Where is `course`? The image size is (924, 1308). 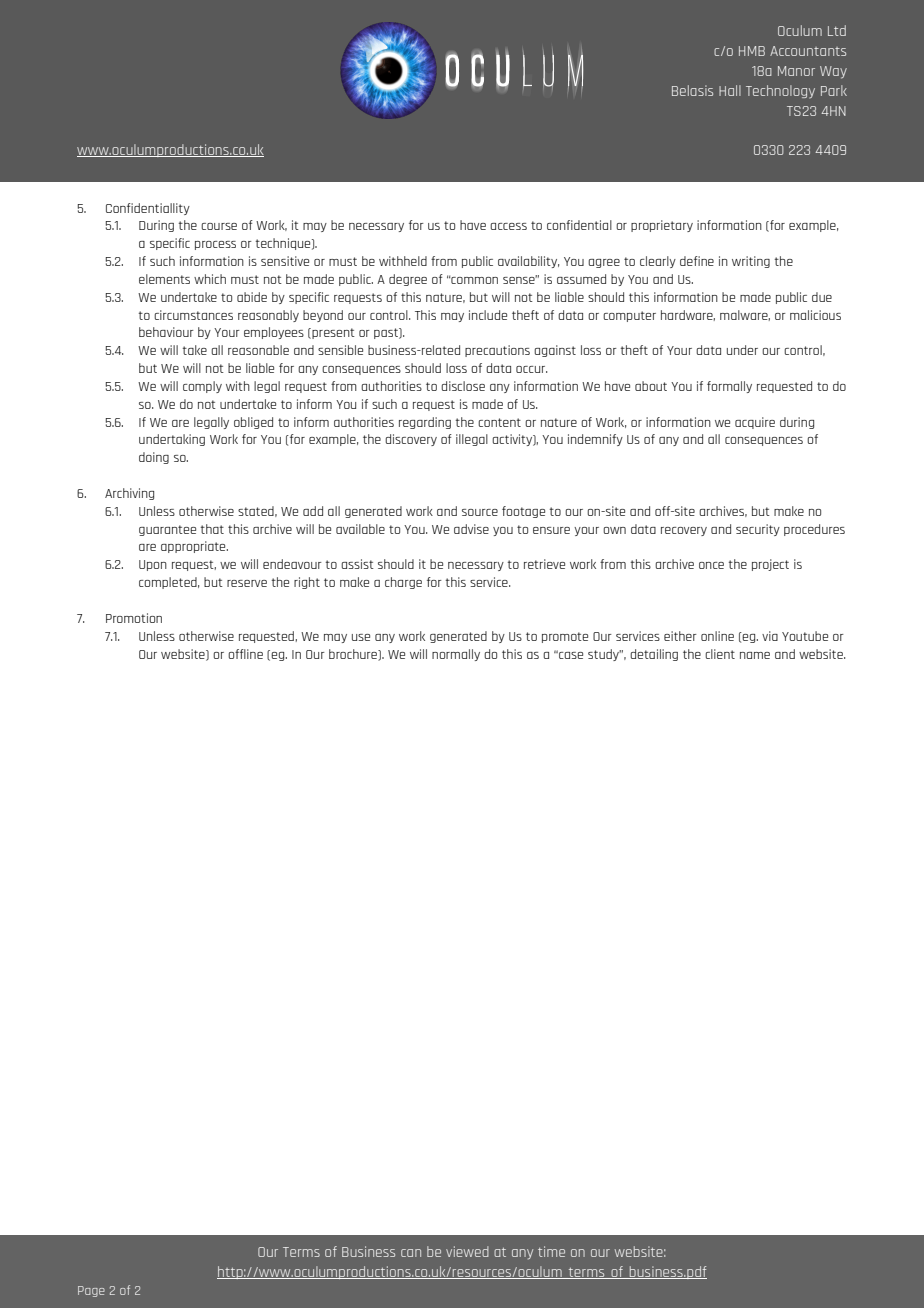 course is located at coordinates (219, 226).
